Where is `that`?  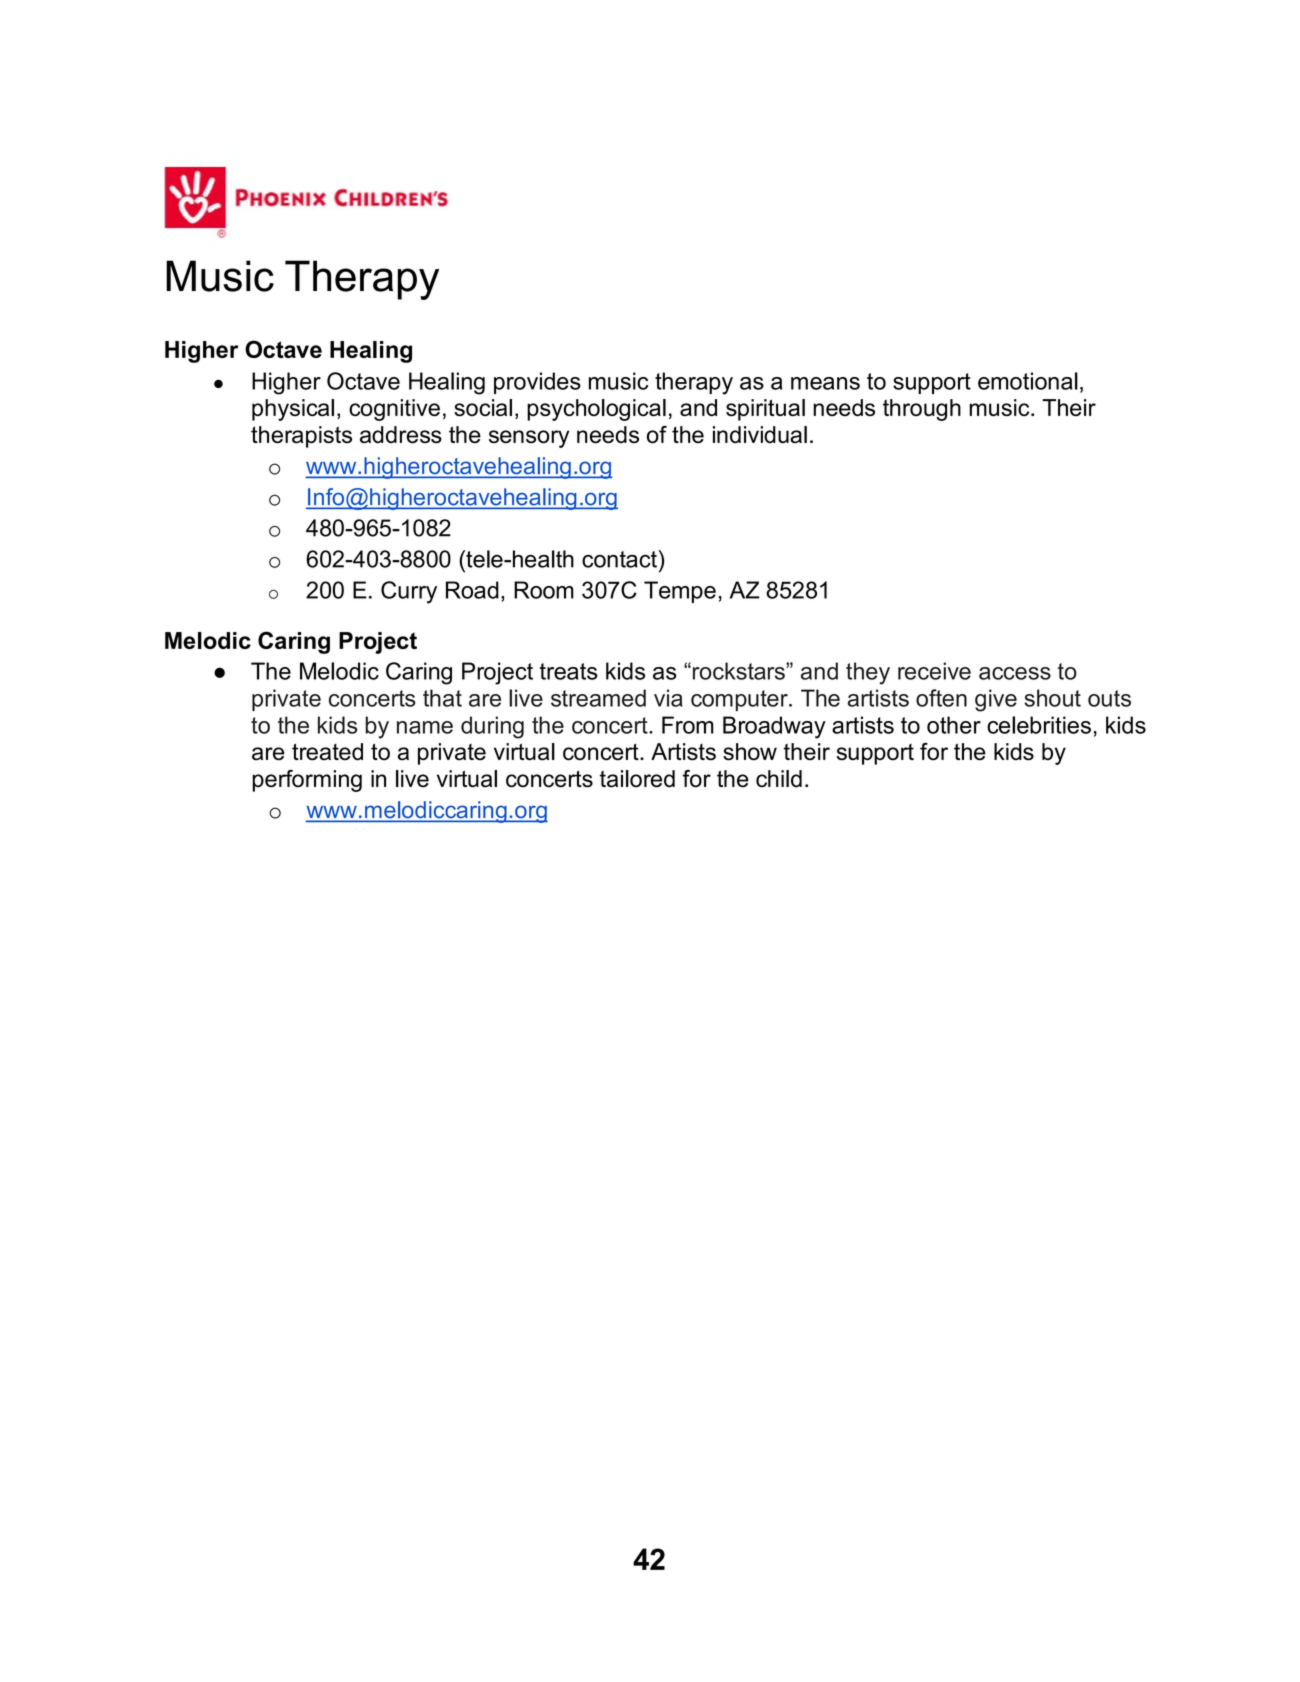
that is located at coordinates (442, 698).
